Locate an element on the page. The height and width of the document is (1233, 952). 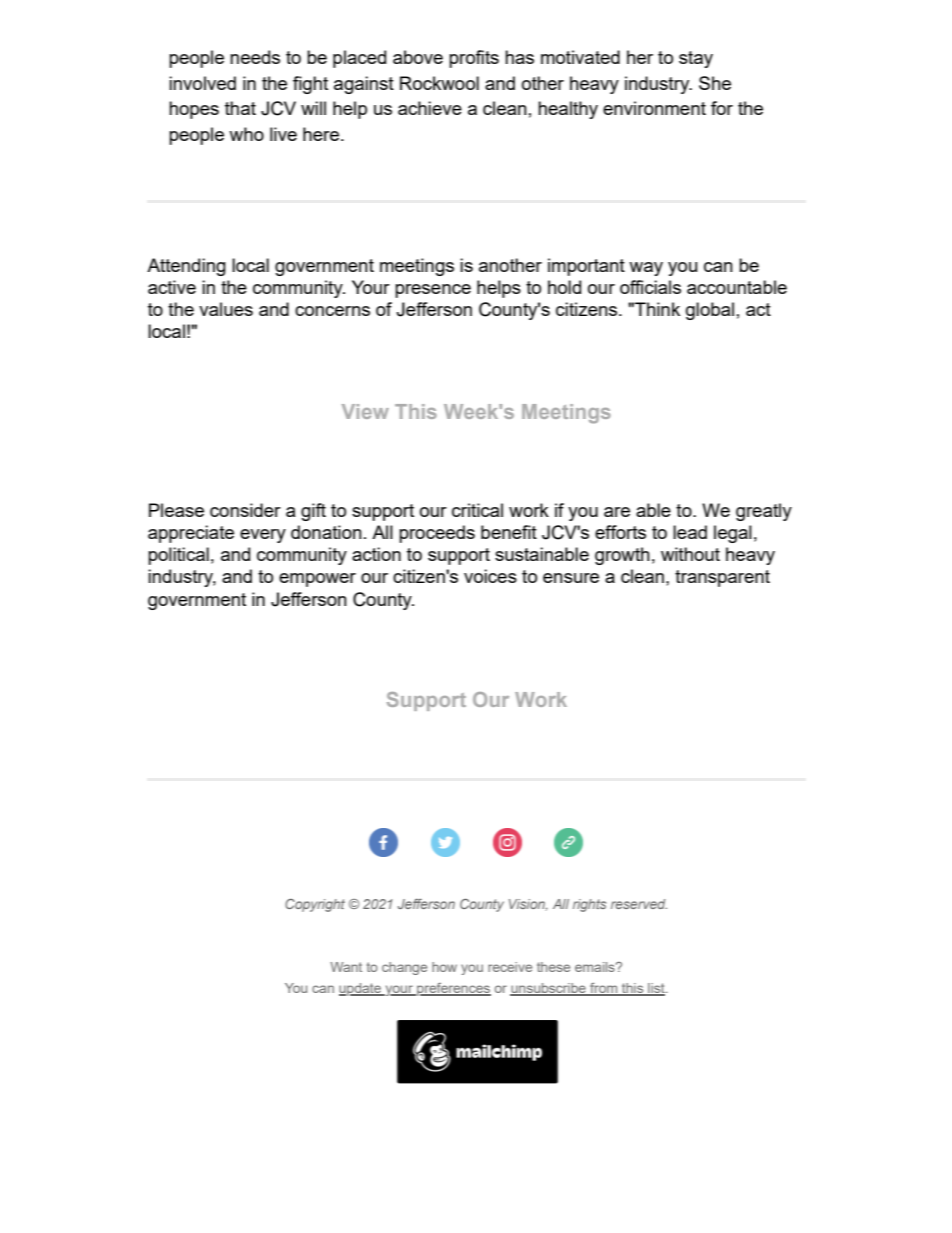
She is located at coordinates (715, 83).
